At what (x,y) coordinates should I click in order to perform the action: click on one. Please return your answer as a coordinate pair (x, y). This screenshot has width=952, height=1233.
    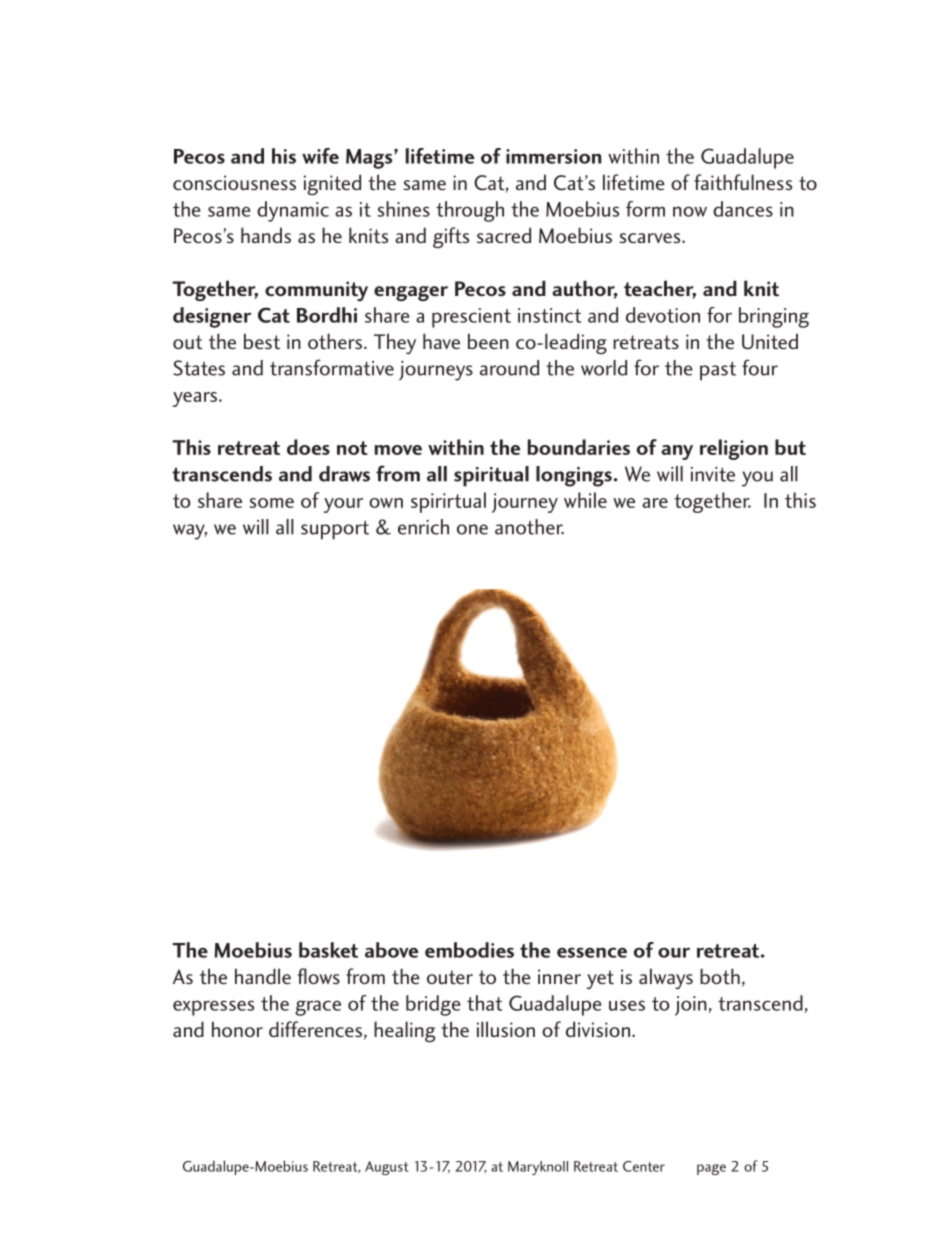
    Looking at the image, I should click on (472, 529).
